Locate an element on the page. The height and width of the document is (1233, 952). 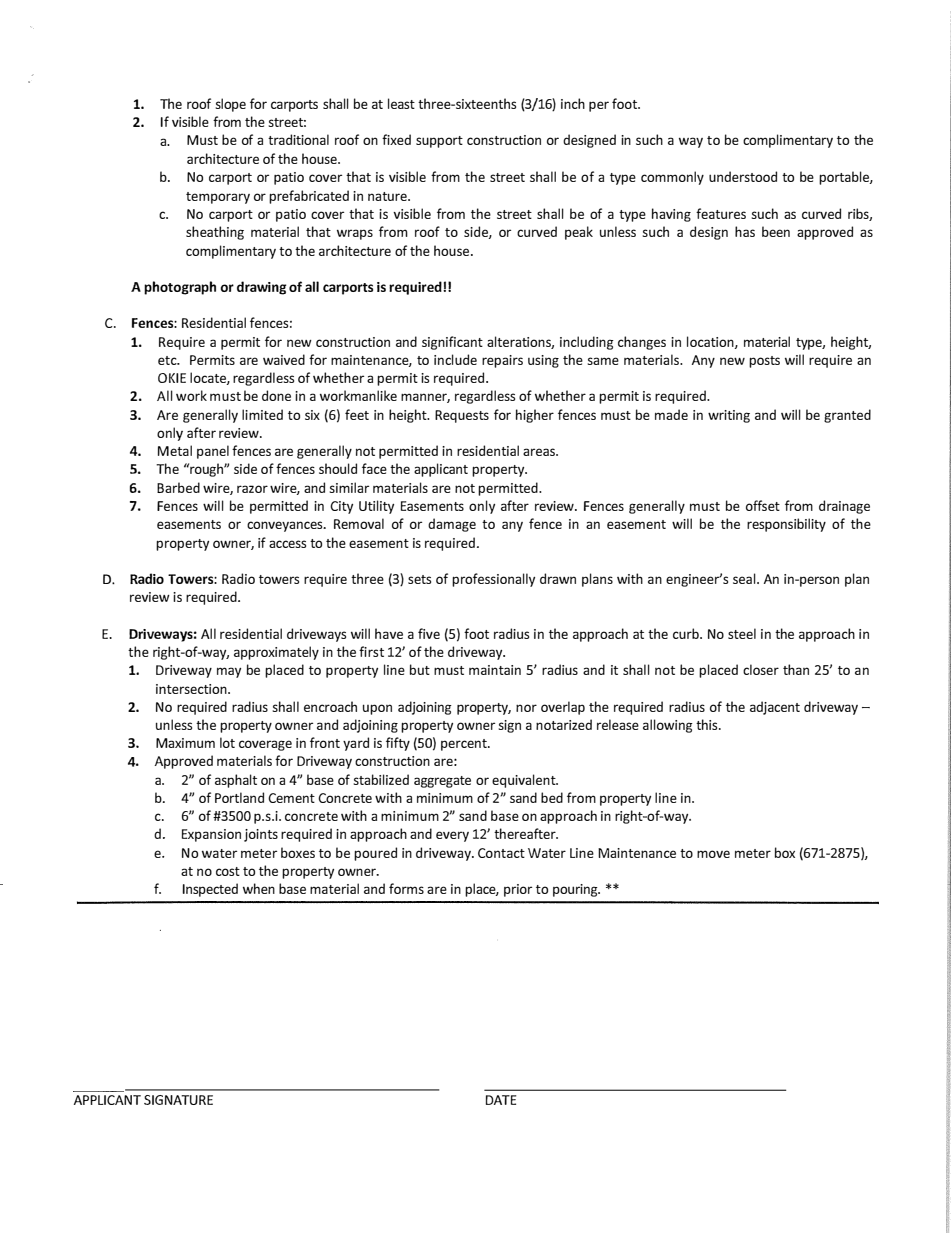
understood is located at coordinates (743, 176).
